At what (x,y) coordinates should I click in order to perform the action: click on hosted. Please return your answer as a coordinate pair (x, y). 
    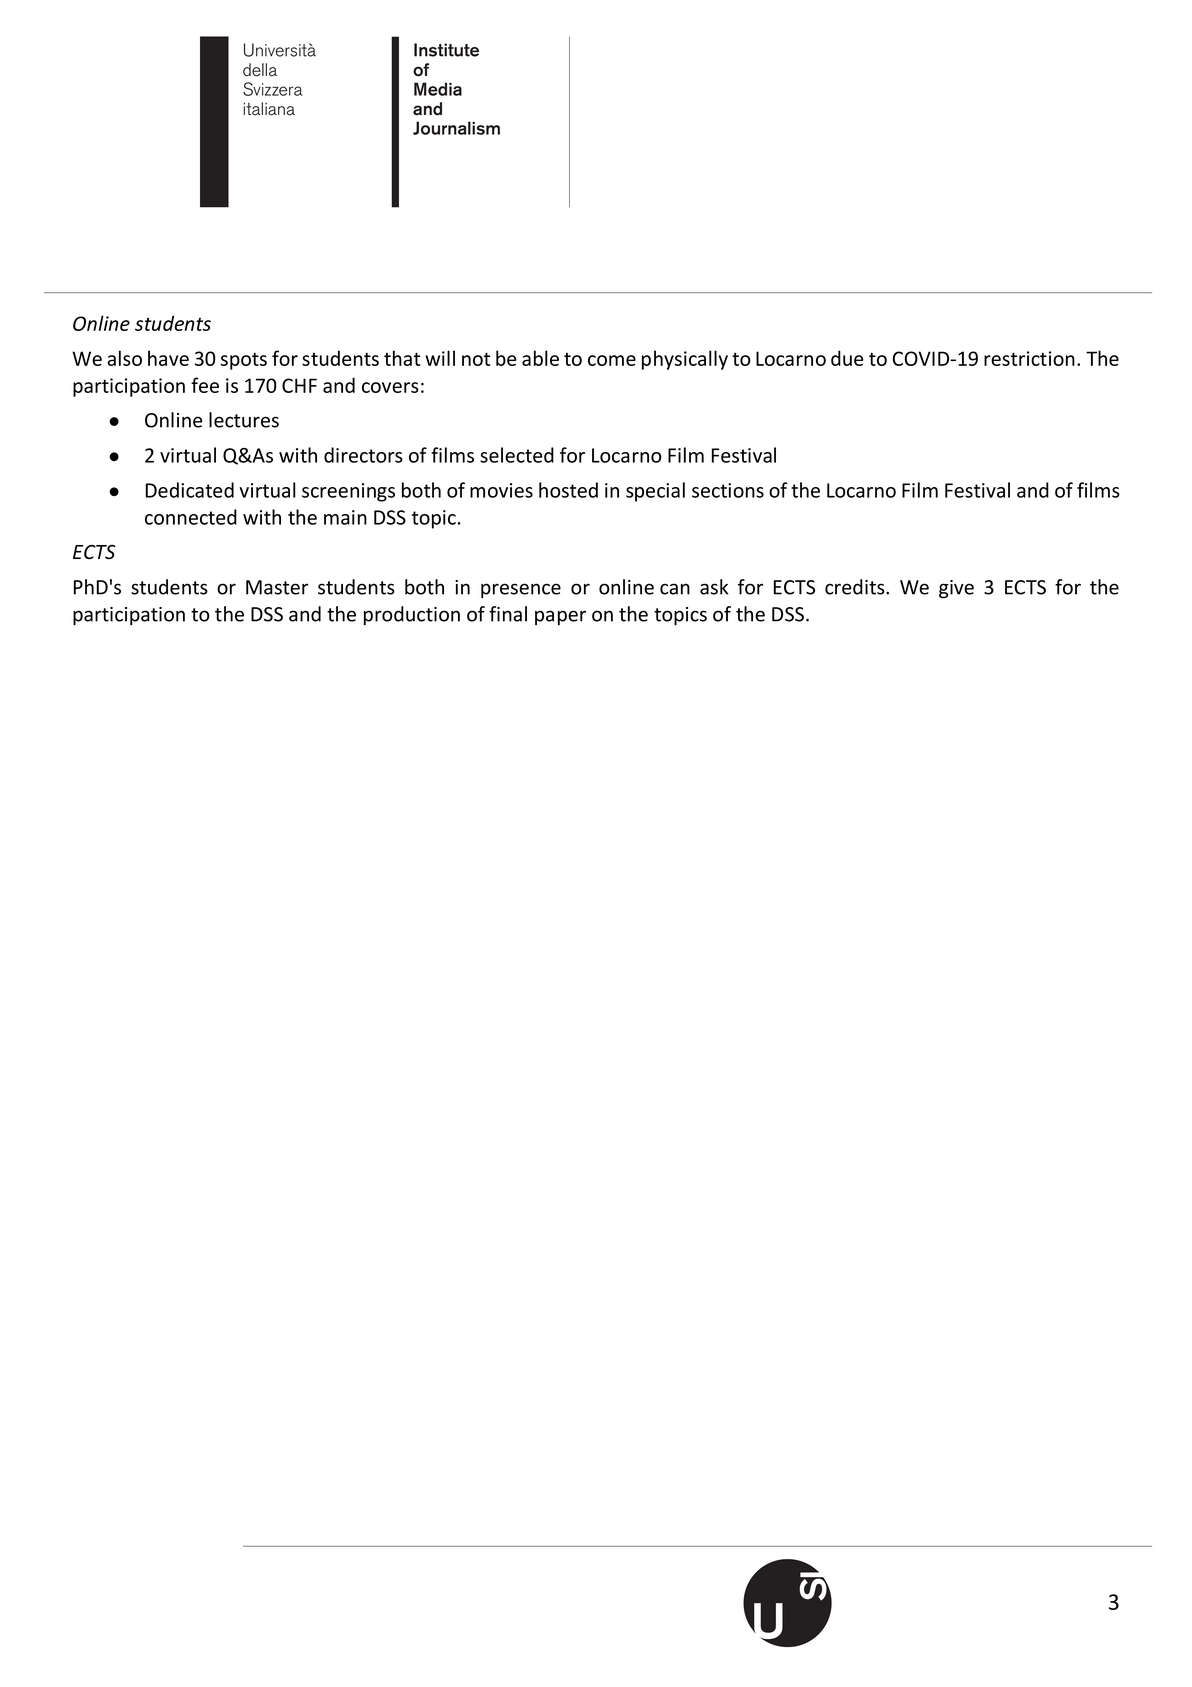
    Looking at the image, I should click on (568, 490).
